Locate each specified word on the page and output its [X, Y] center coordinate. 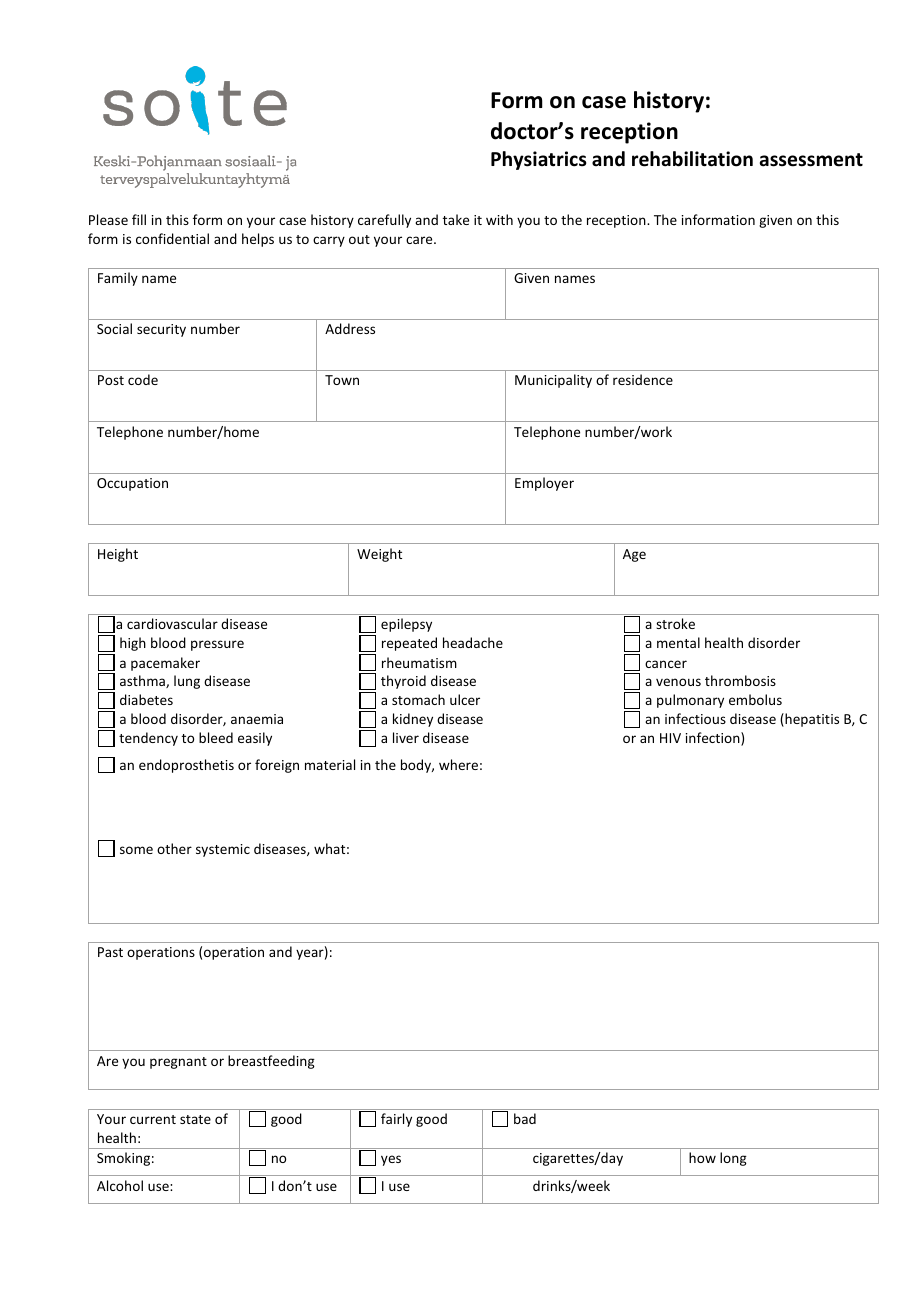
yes [391, 1160]
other [174, 848]
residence [643, 379]
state [195, 1119]
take [456, 219]
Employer [544, 484]
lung [187, 682]
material [330, 764]
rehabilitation [692, 159]
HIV [670, 738]
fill [139, 219]
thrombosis [740, 680]
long [733, 1159]
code [143, 379]
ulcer [465, 699]
